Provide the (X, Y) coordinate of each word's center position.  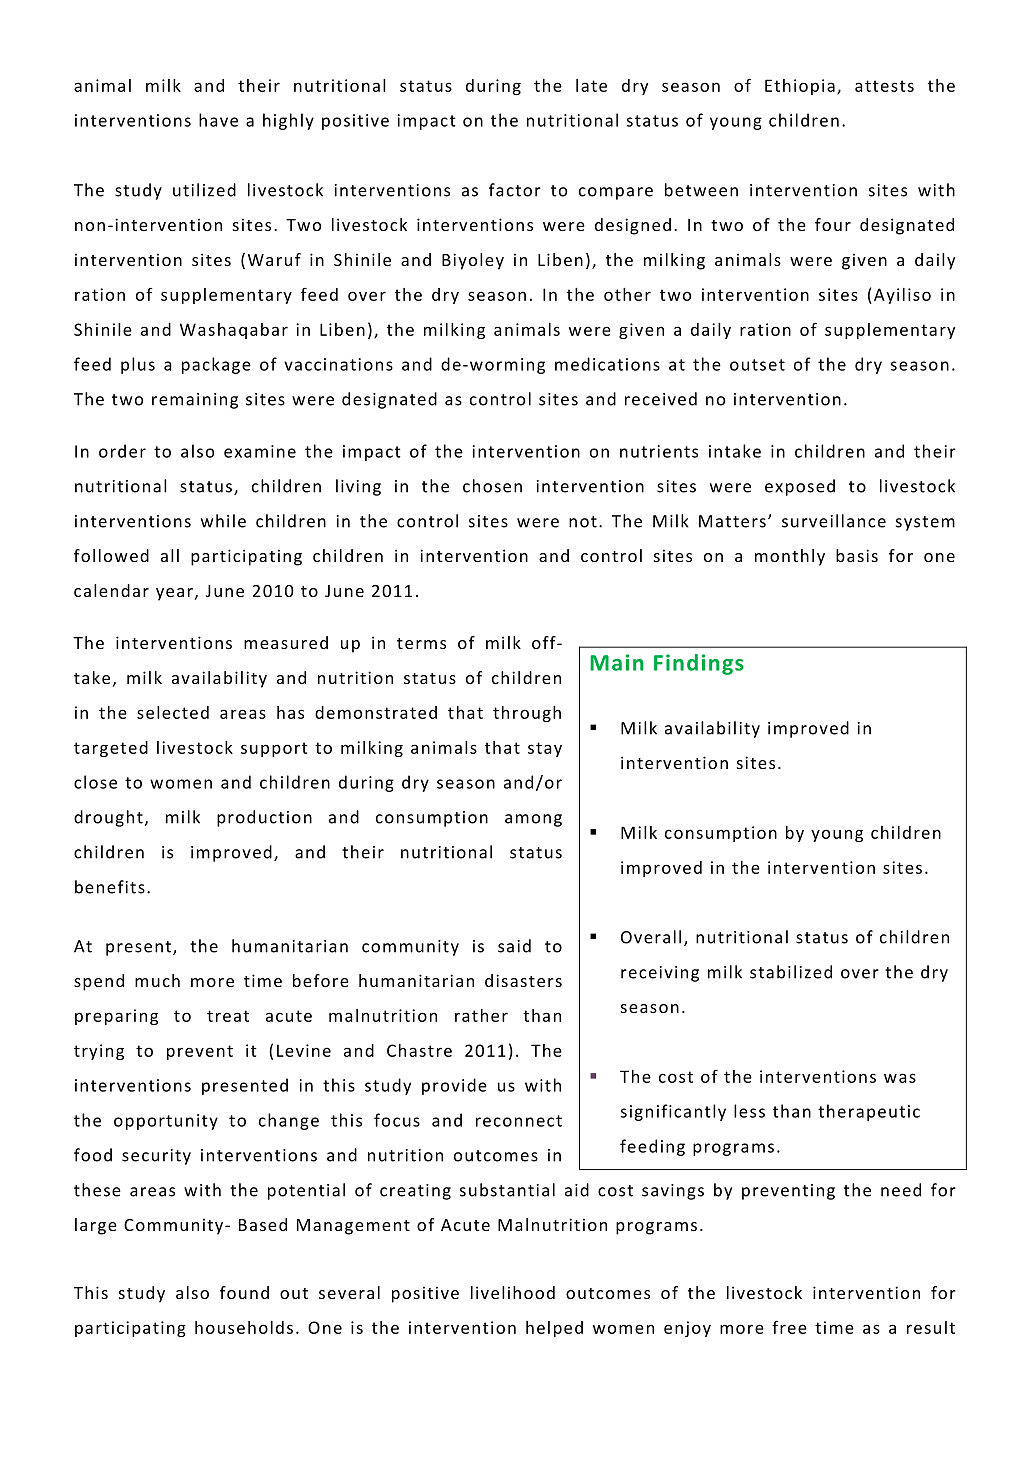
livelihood (513, 1292)
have (218, 120)
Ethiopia (800, 87)
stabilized (791, 972)
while (223, 521)
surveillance (834, 521)
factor (515, 190)
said (514, 946)
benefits (110, 887)
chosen (492, 486)
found (244, 1292)
